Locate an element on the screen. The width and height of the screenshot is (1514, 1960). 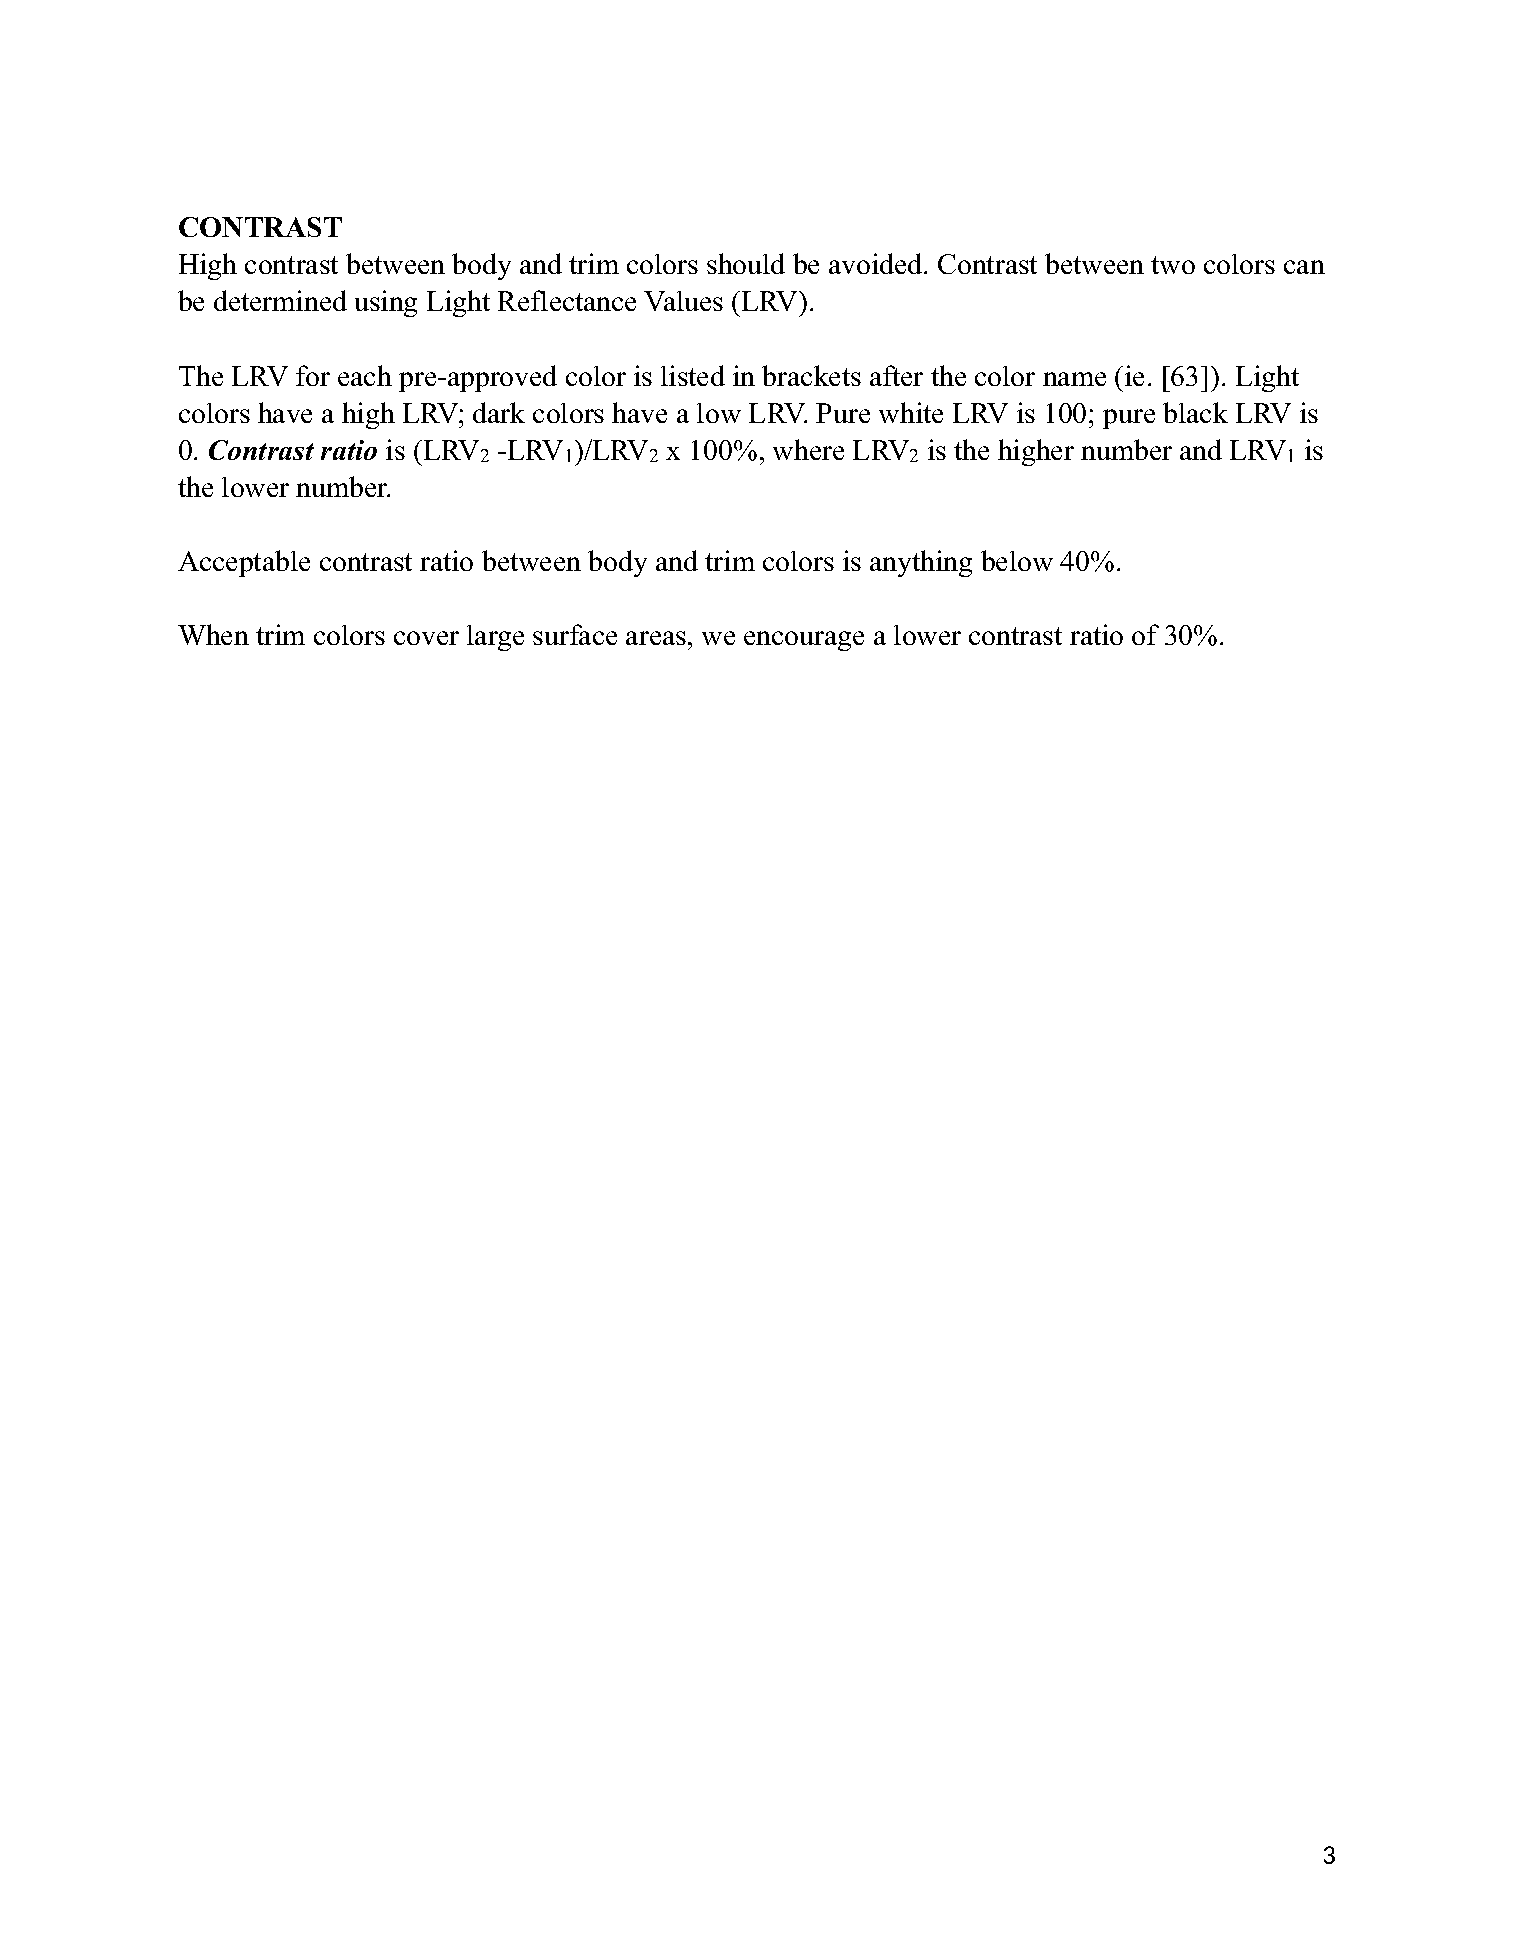
cover is located at coordinates (426, 638).
